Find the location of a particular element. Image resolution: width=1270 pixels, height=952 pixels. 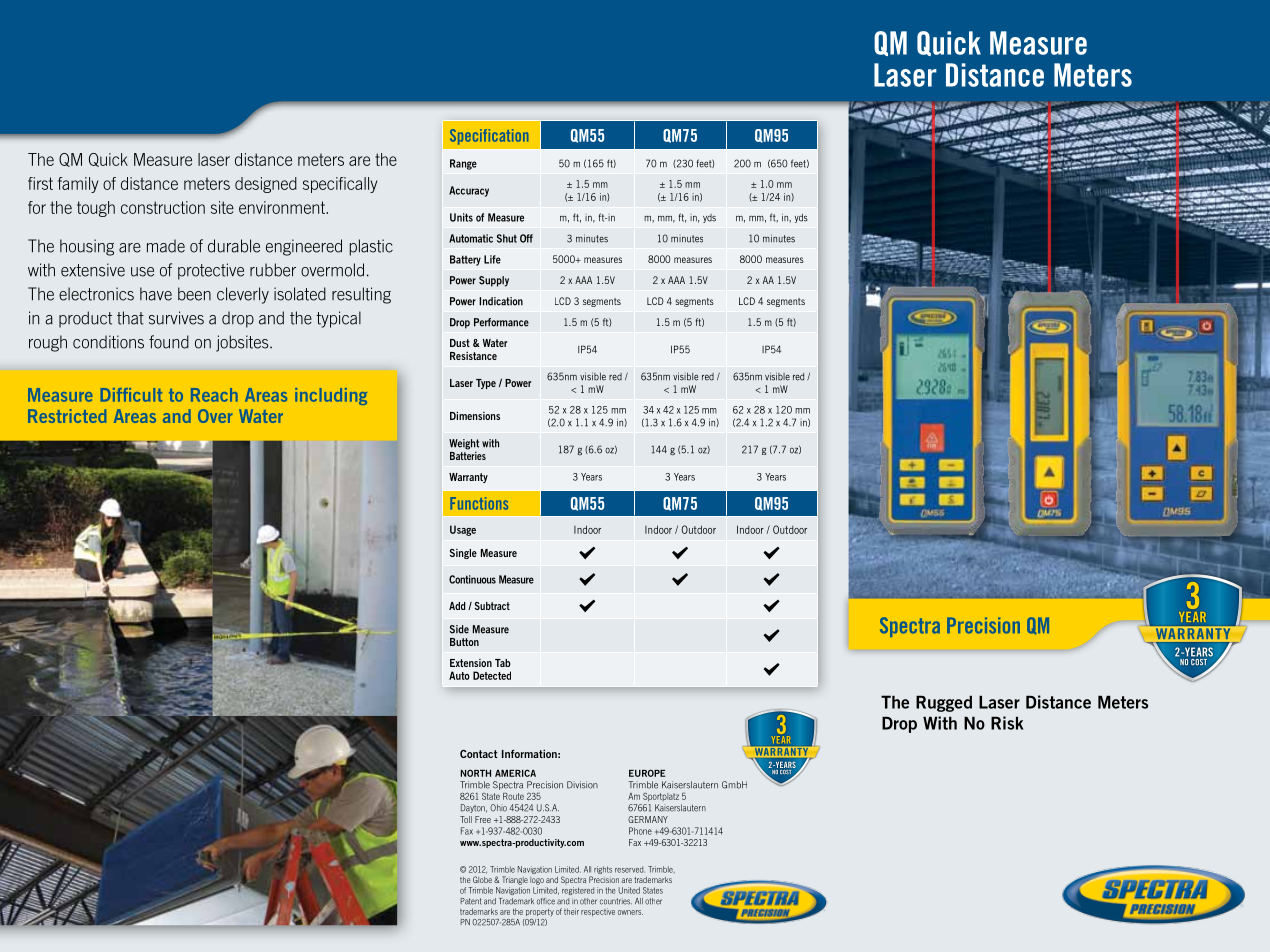

Rugged is located at coordinates (944, 703).
